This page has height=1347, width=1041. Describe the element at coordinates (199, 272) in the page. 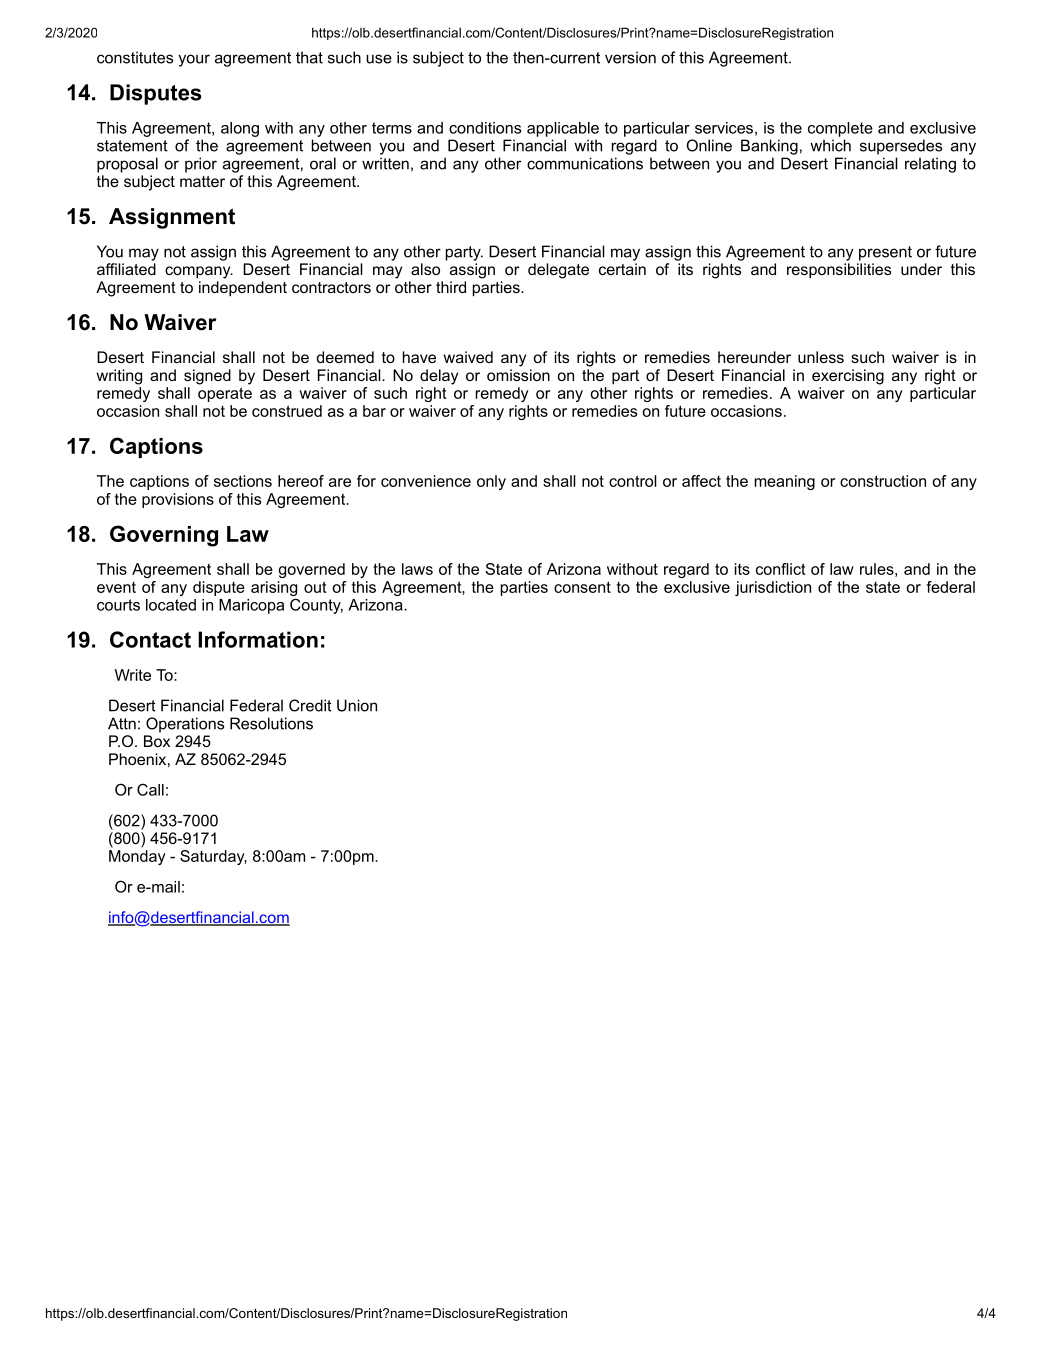

I see `company` at that location.
